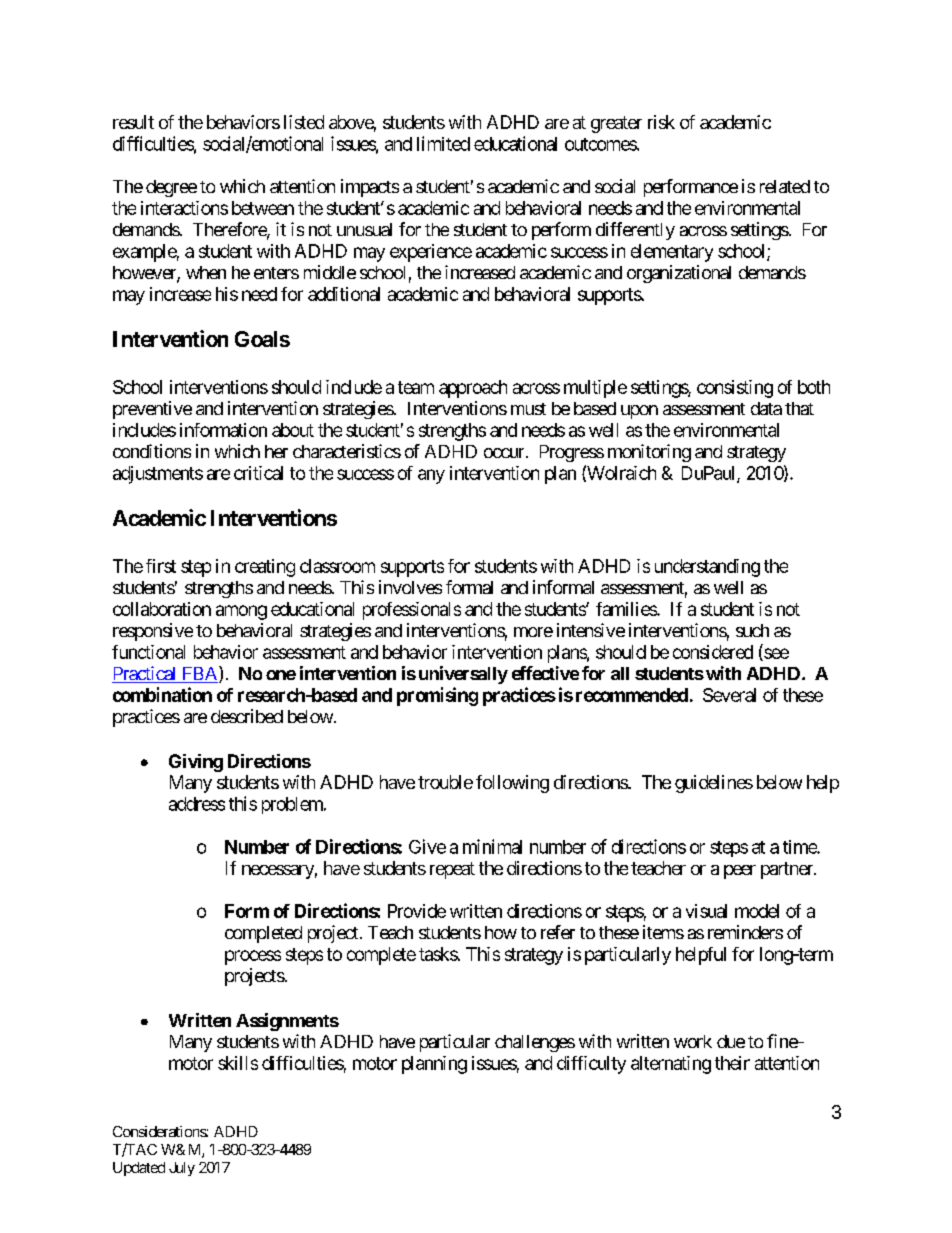 The width and height of the document is (952, 1233). Describe the element at coordinates (263, 208) in the document. I see `between` at that location.
